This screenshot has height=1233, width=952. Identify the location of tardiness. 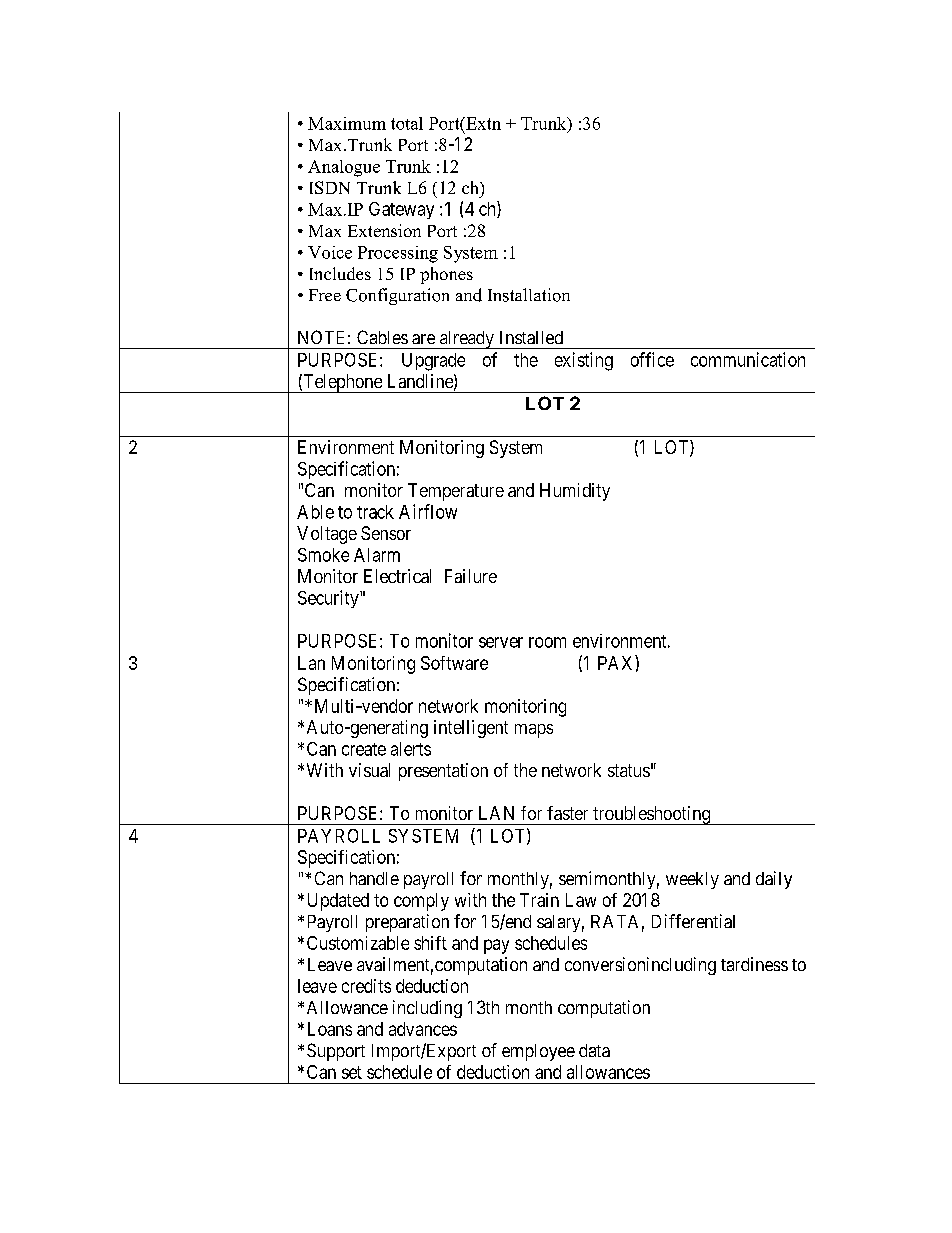
(754, 964).
